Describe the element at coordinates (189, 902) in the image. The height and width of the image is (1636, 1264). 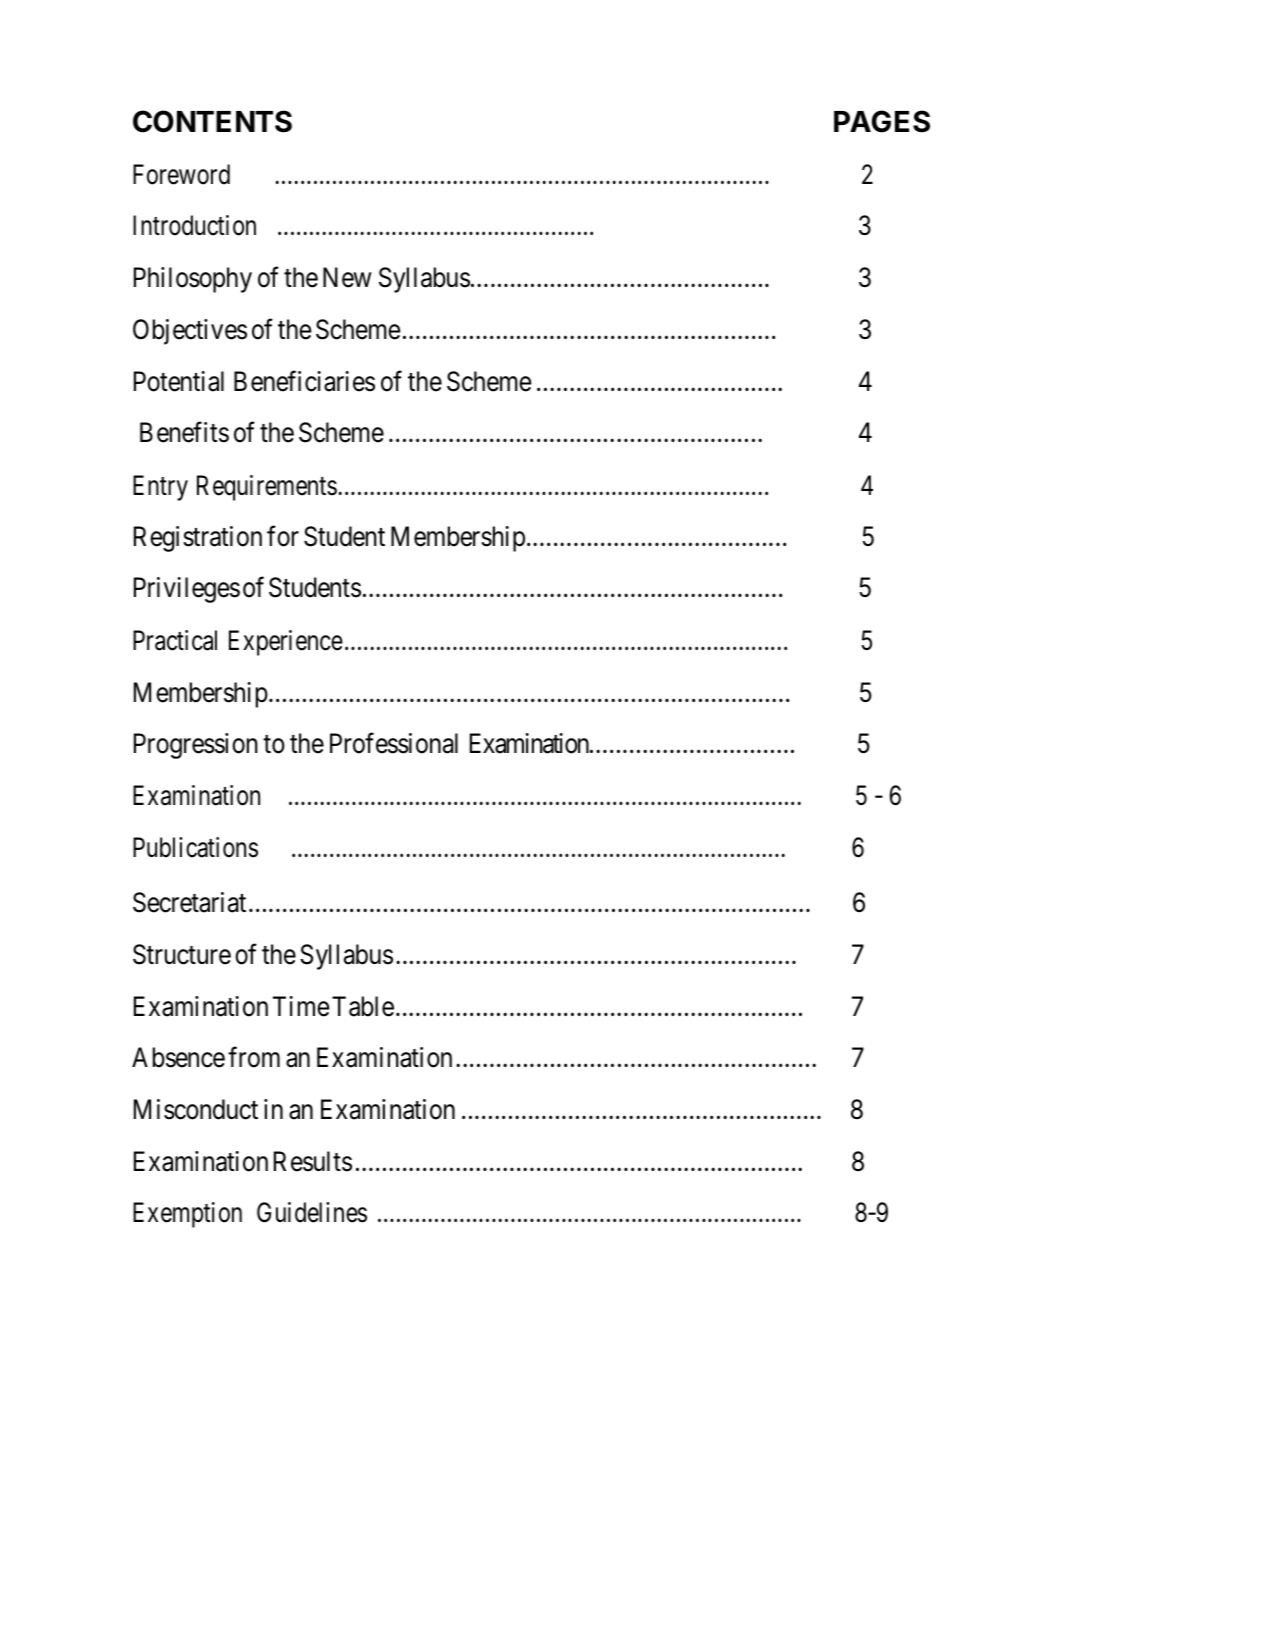
I see `Secretariat` at that location.
